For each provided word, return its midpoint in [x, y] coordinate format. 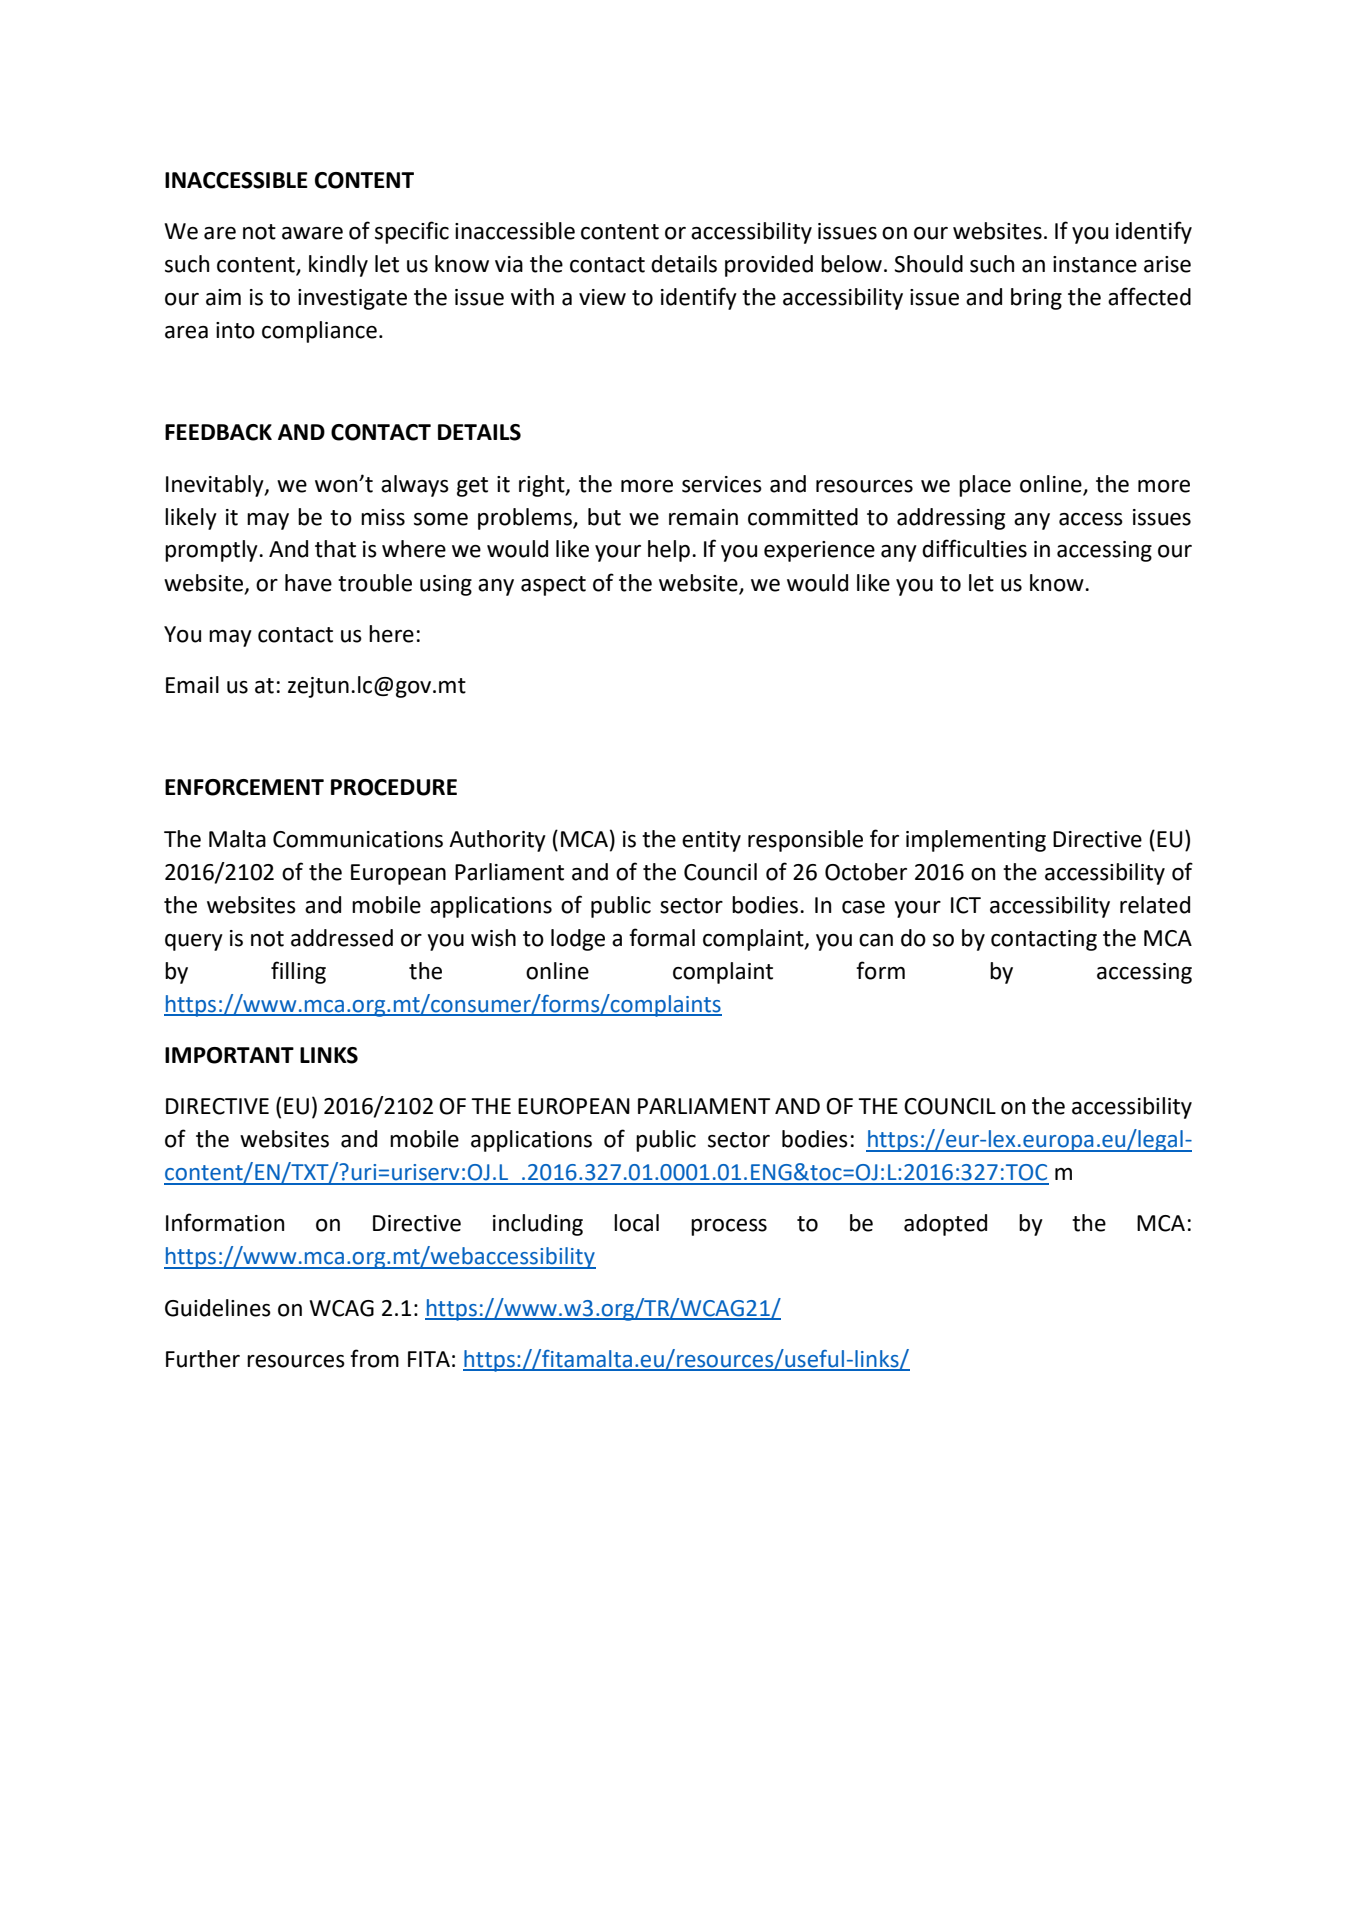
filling [298, 972]
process [729, 1227]
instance [1095, 264]
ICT [966, 905]
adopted [945, 1225]
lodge [578, 940]
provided [769, 266]
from [374, 1358]
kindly [338, 266]
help [669, 551]
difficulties [974, 548]
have [308, 583]
